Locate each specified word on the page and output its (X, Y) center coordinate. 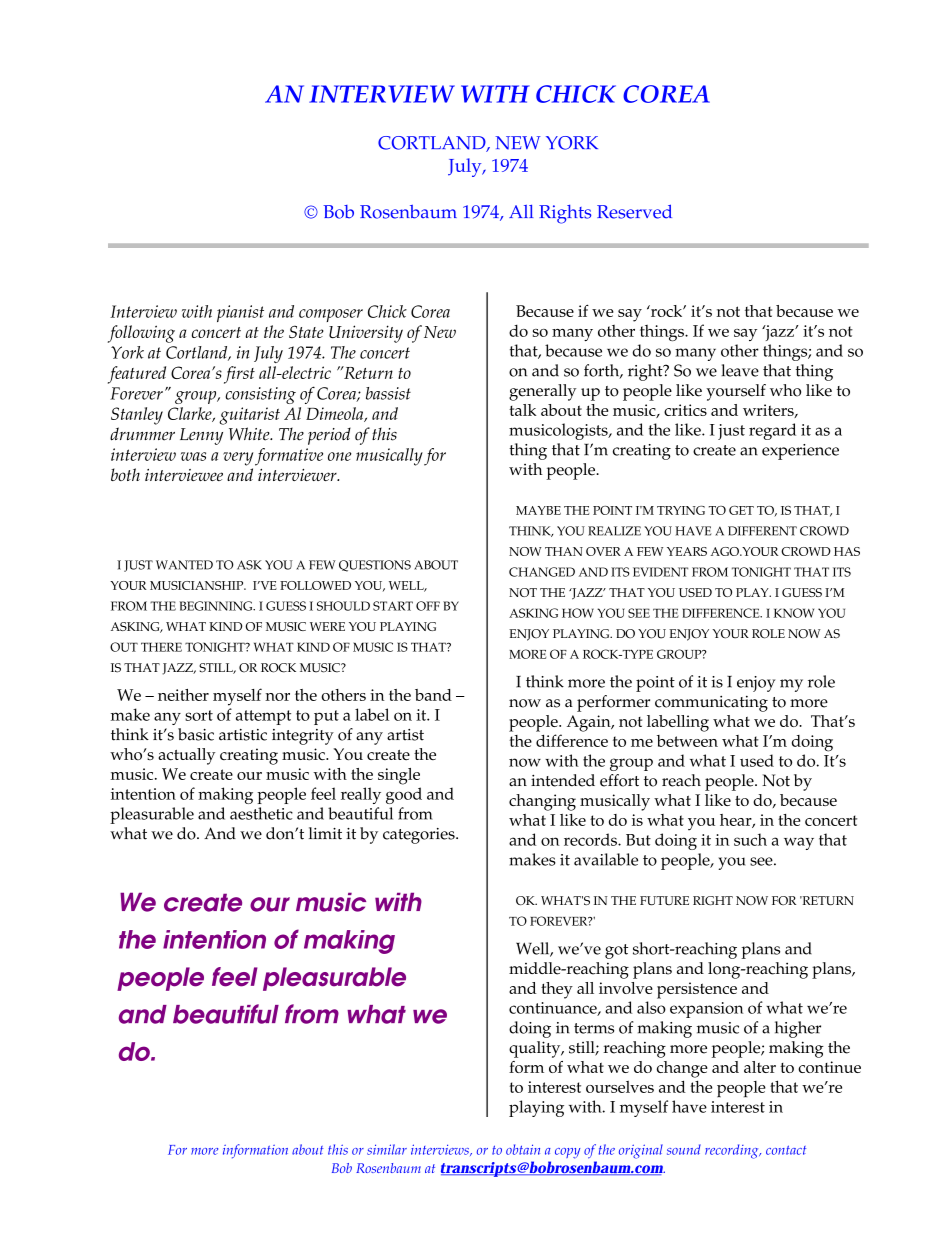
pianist (240, 313)
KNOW (794, 613)
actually (186, 756)
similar (387, 1149)
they (557, 990)
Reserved (634, 211)
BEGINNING (217, 606)
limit (325, 833)
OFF (428, 606)
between (687, 741)
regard (772, 431)
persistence (697, 990)
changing (542, 802)
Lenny (201, 436)
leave (740, 370)
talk (523, 410)
